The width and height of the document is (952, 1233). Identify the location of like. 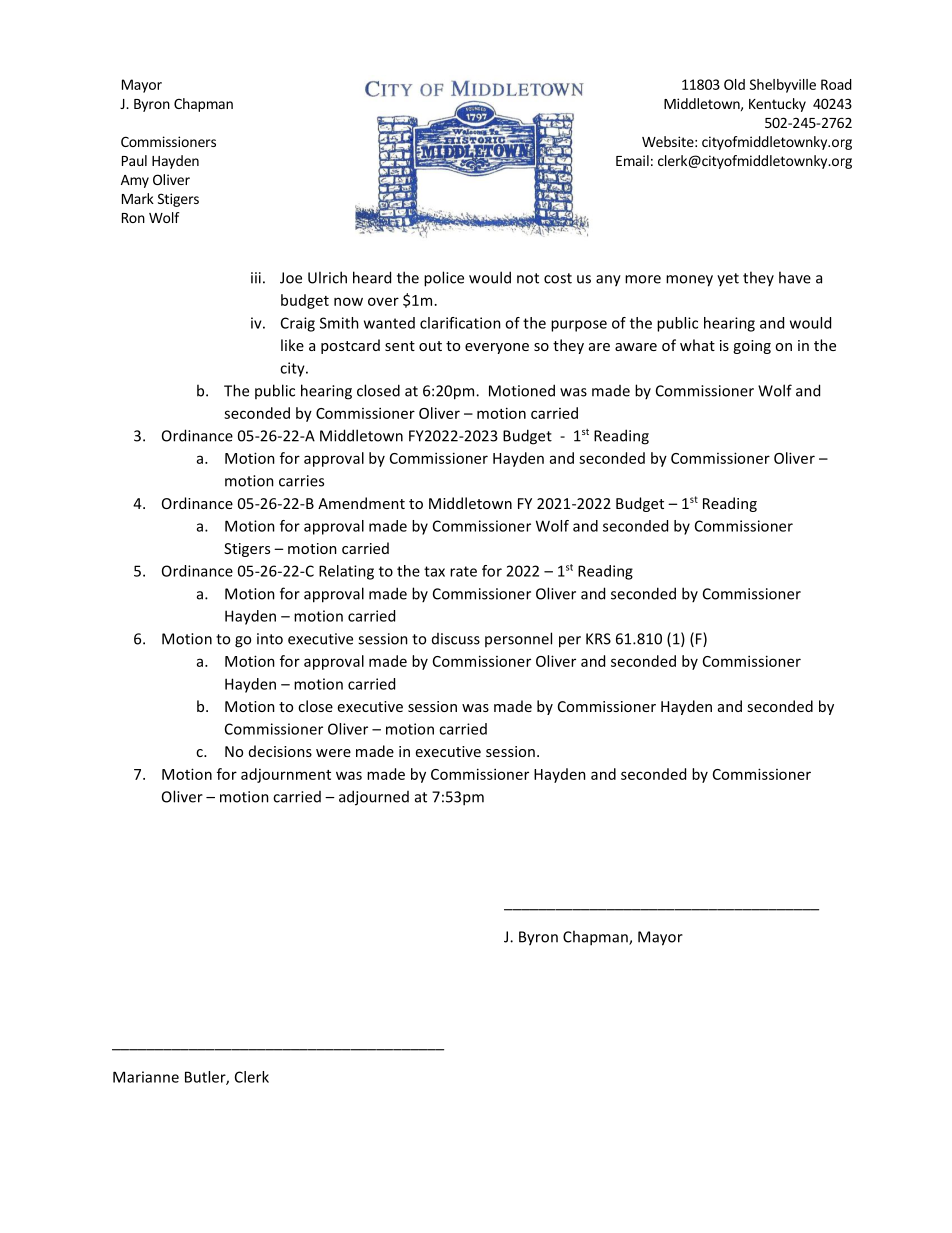
(292, 345).
